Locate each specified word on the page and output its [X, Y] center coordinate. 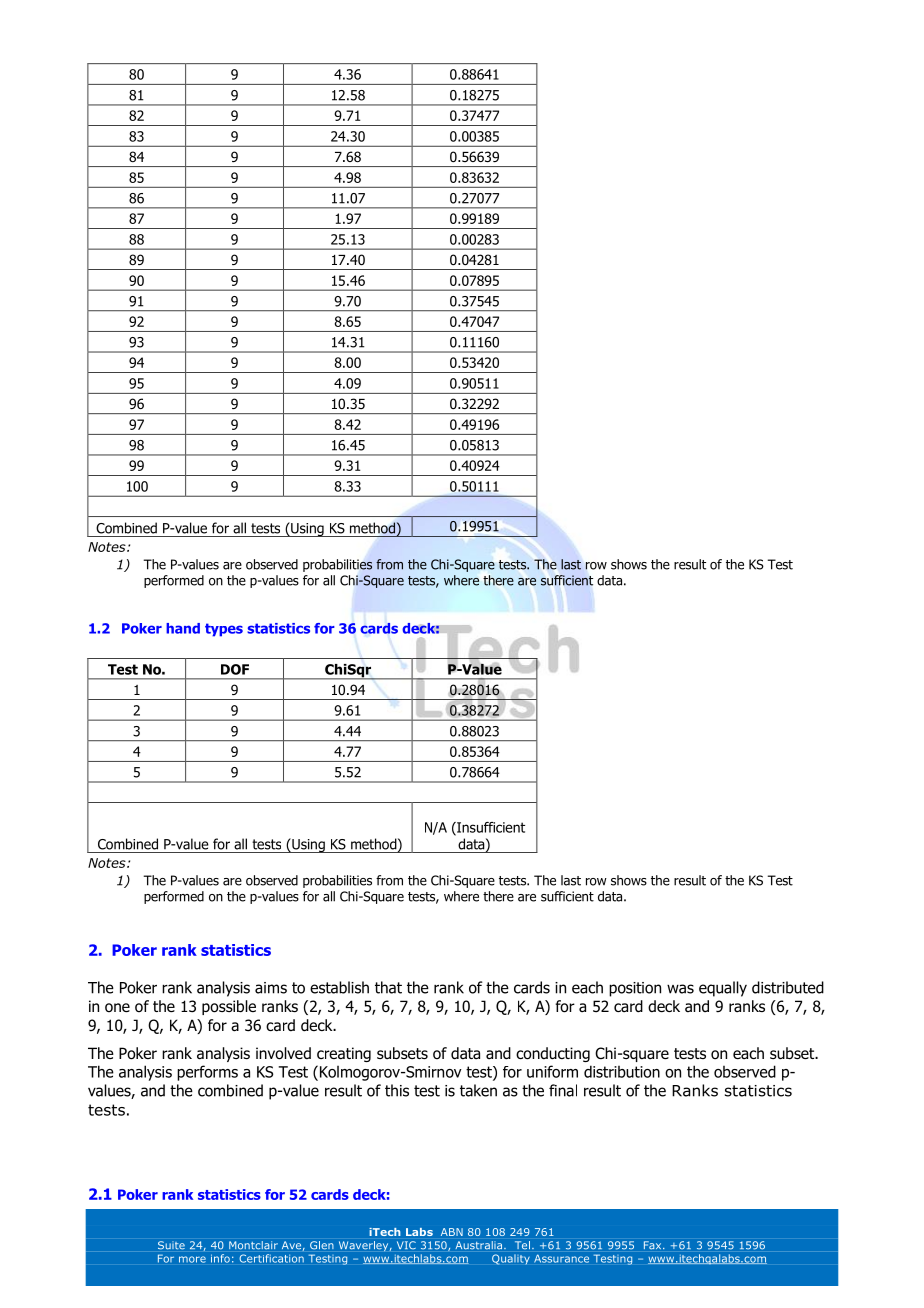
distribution [622, 1071]
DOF [235, 669]
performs [207, 1073]
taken [478, 1090]
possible [229, 1007]
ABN [452, 1232]
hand [183, 628]
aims [271, 988]
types [224, 630]
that [388, 987]
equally [723, 989]
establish [339, 987]
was [680, 989]
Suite [171, 1245]
